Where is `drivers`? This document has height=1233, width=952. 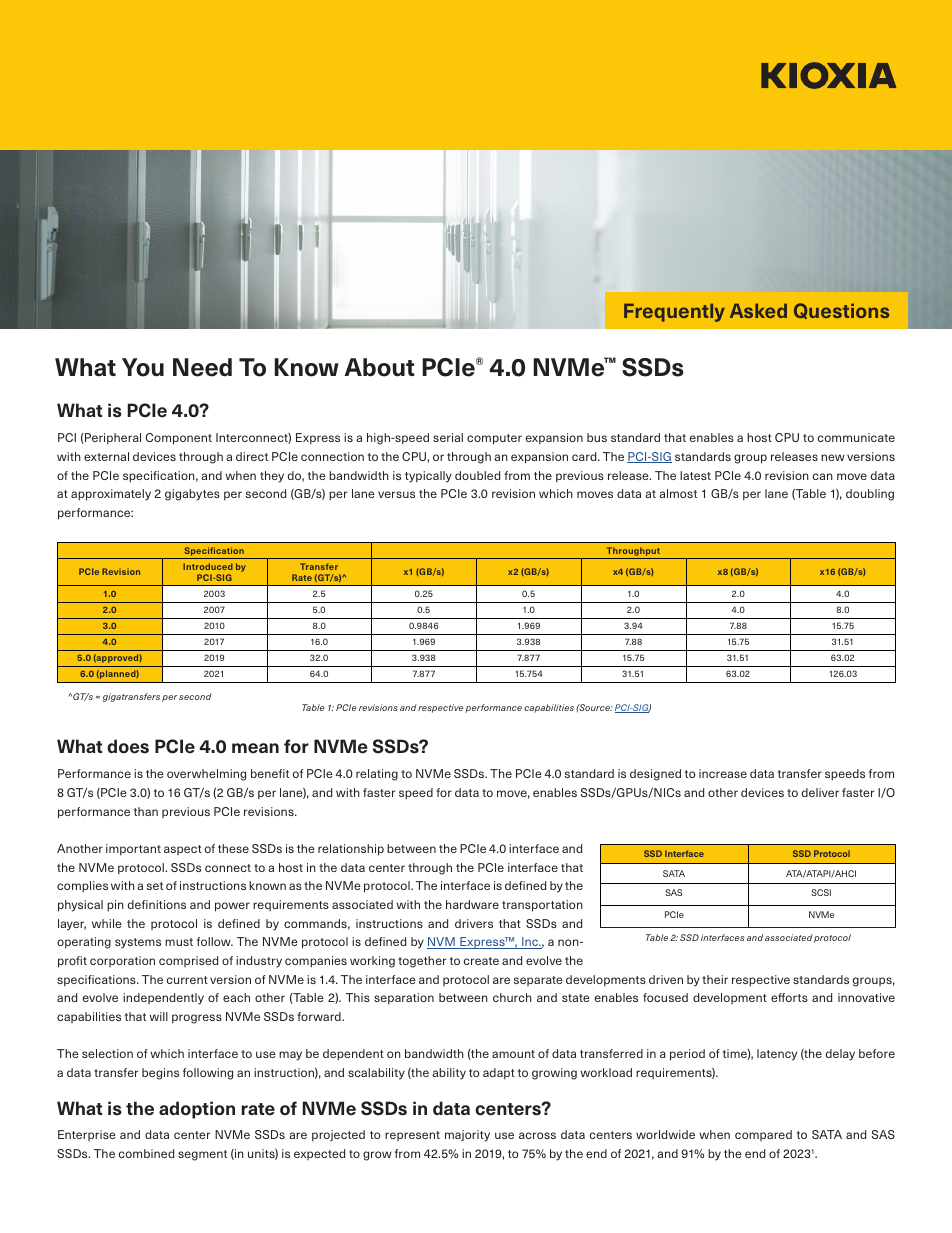 drivers is located at coordinates (474, 923).
